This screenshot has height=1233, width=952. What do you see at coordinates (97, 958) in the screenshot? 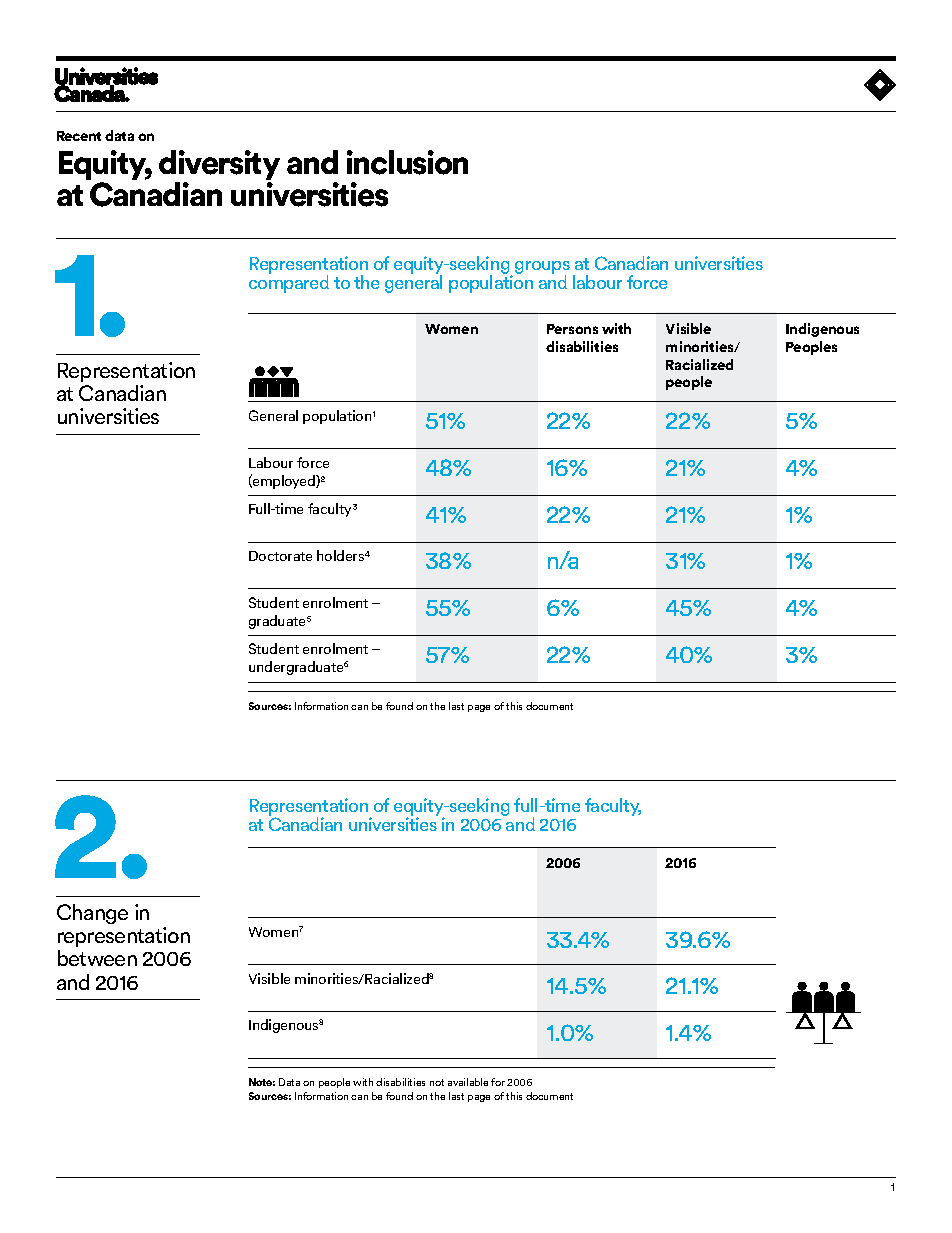
I see `between` at bounding box center [97, 958].
